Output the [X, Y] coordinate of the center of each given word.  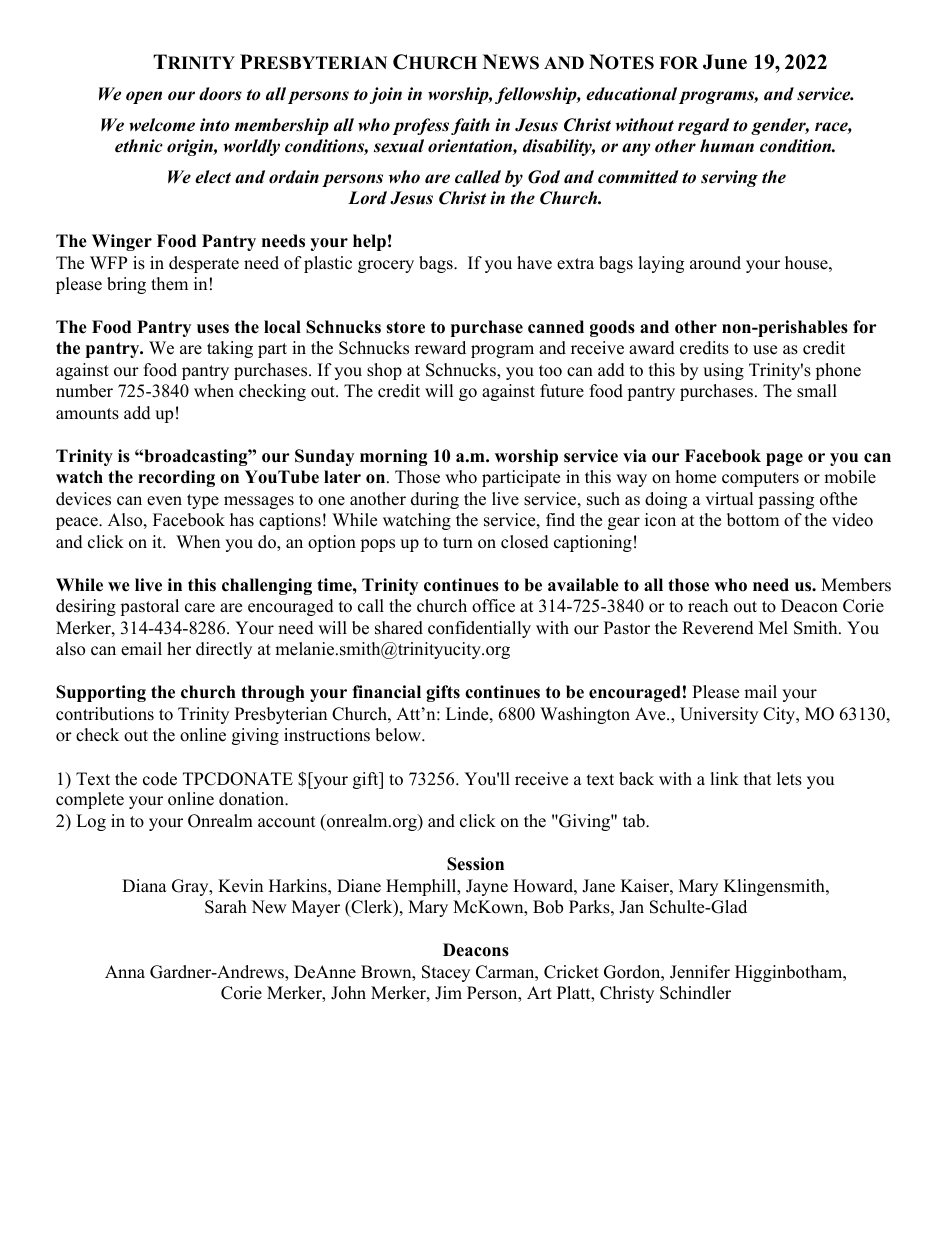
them [169, 284]
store [405, 328]
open [144, 97]
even [164, 501]
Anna [125, 971]
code [160, 779]
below [399, 735]
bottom [753, 520]
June [725, 62]
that [758, 778]
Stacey [446, 973]
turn [458, 543]
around [715, 263]
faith [470, 126]
